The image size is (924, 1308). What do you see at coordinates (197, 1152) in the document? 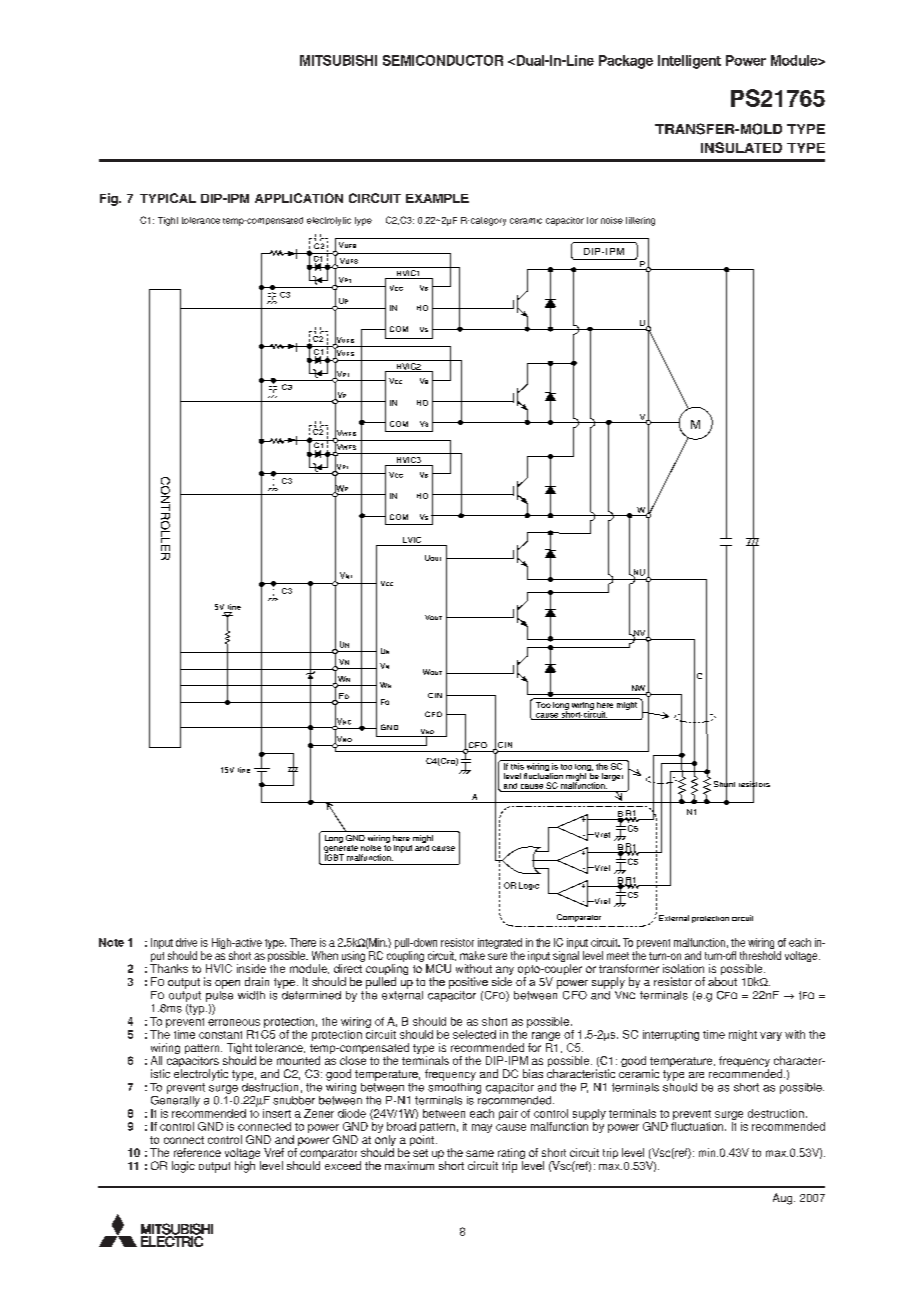
I see `reference` at bounding box center [197, 1152].
